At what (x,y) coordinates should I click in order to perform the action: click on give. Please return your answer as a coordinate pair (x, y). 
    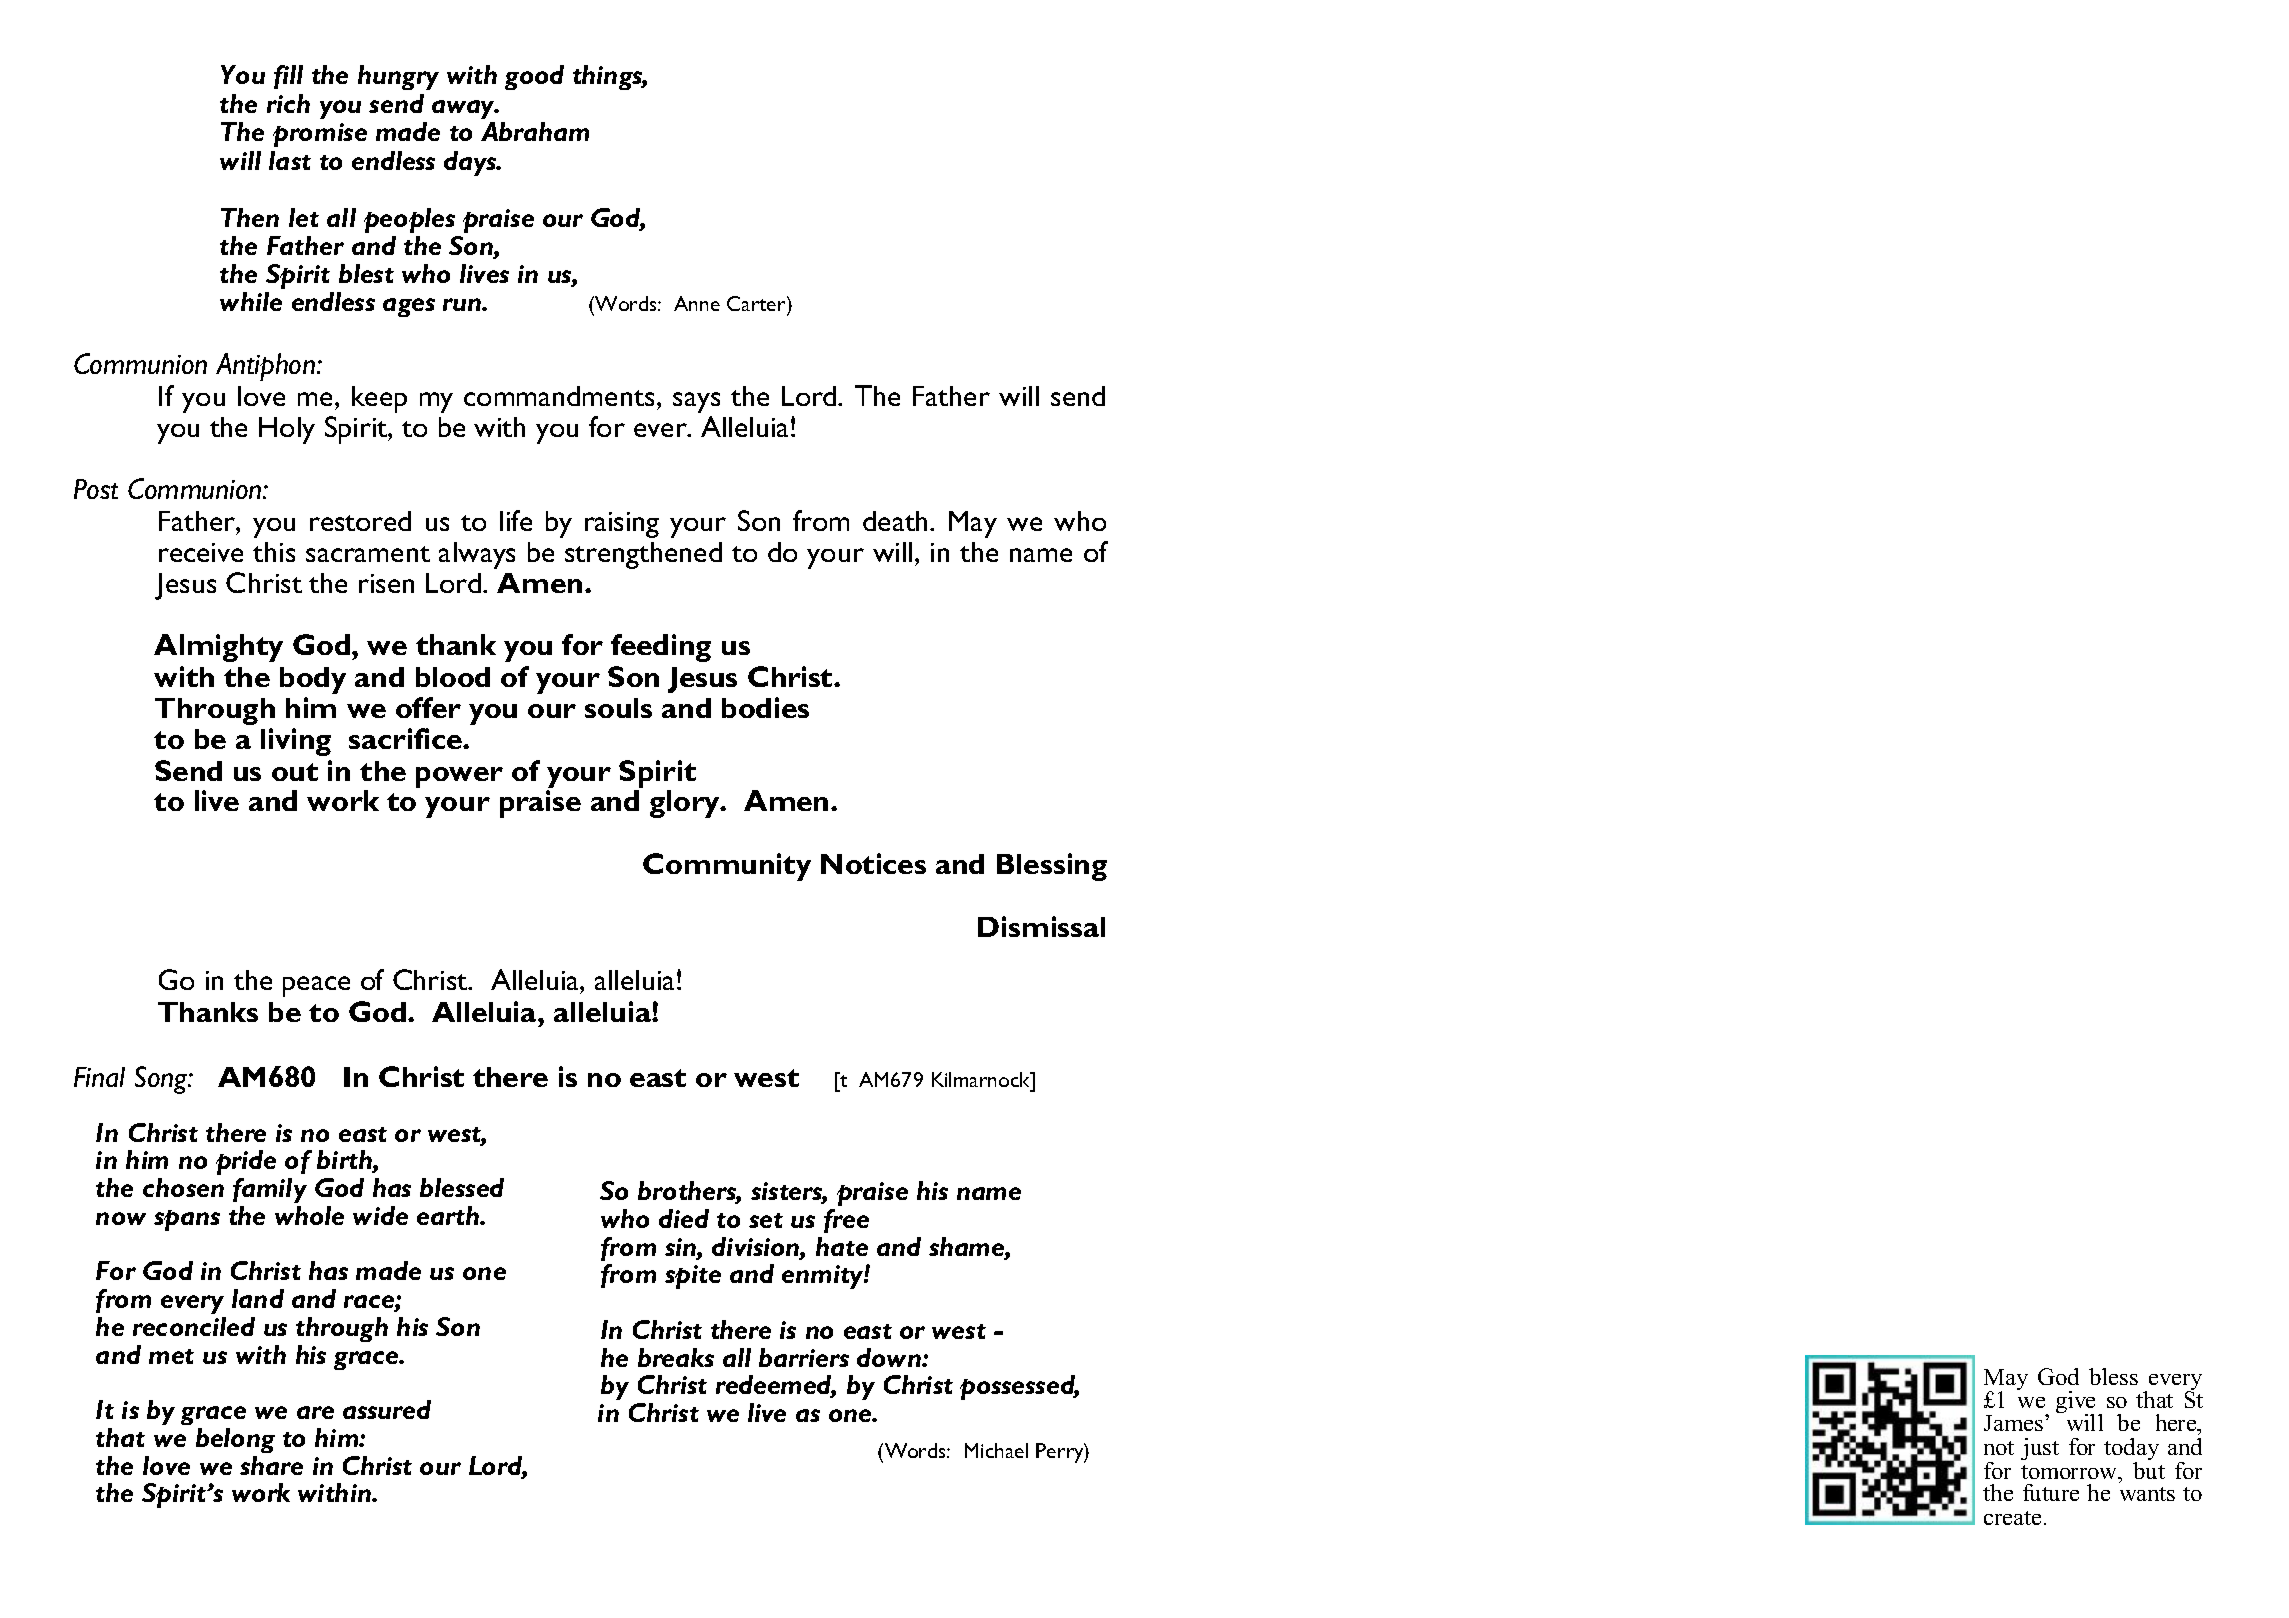
    Looking at the image, I should click on (2077, 1403).
